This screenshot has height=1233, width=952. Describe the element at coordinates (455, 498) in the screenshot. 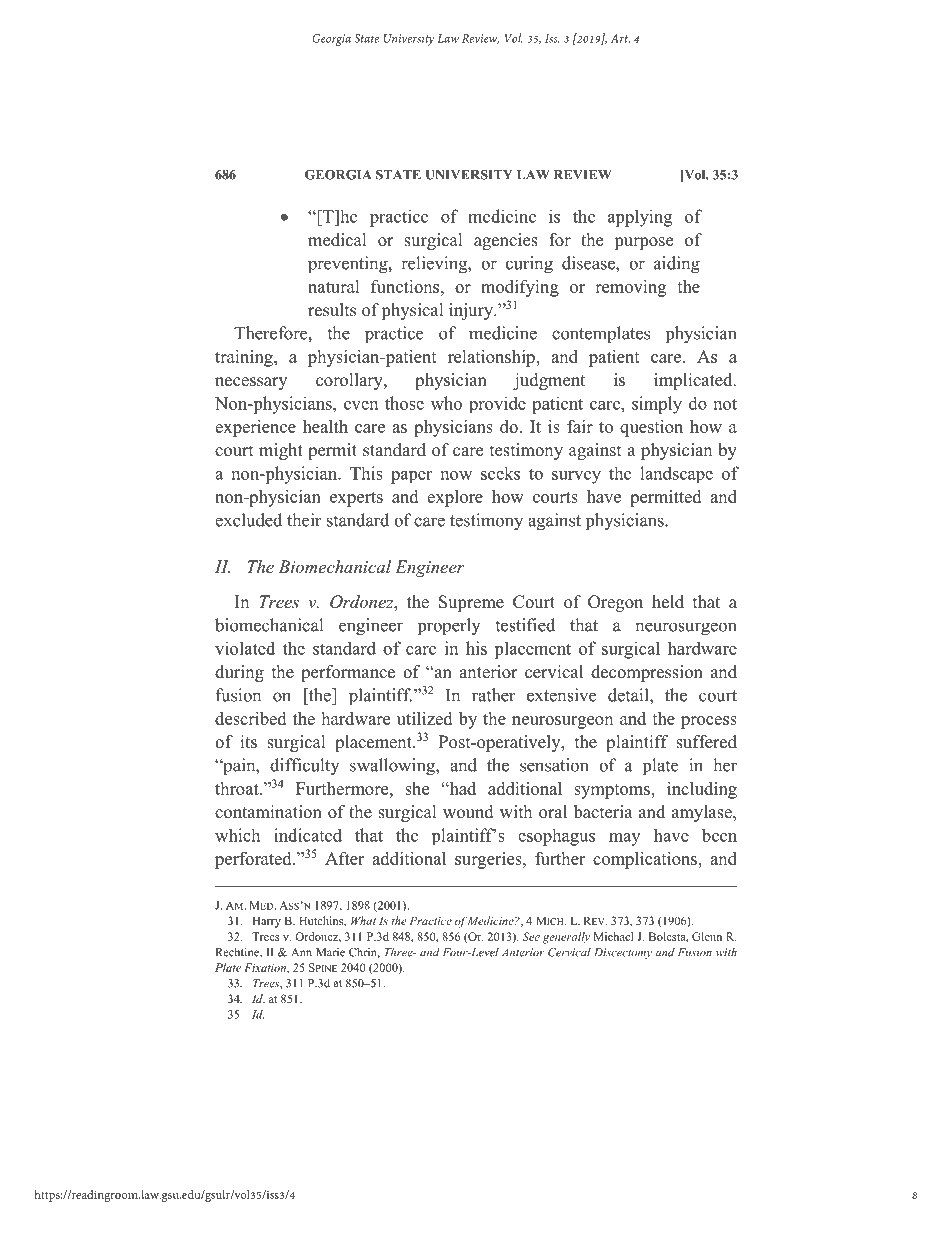

I see `explore` at that location.
